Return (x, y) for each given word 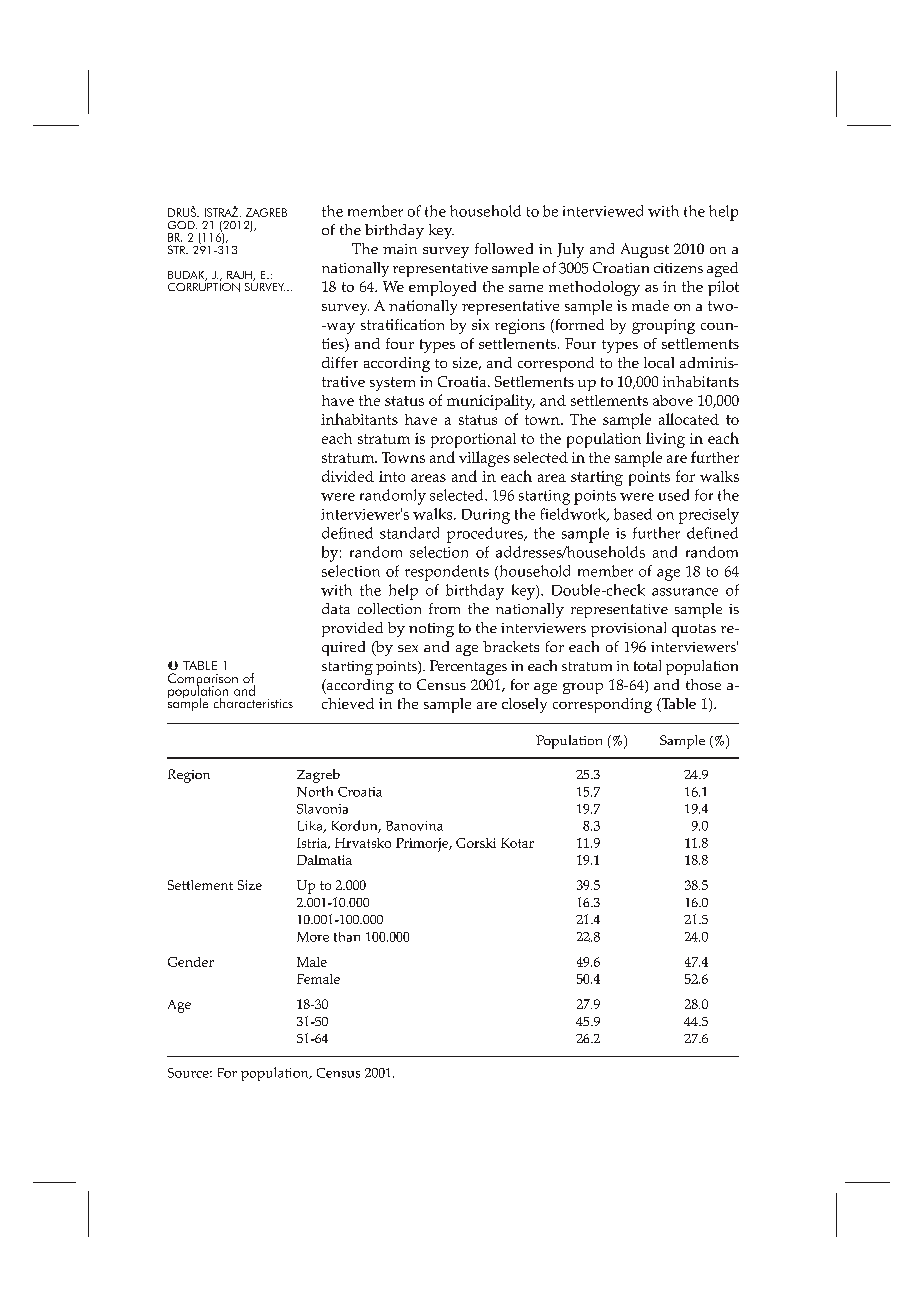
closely (524, 705)
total (647, 665)
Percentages (468, 667)
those (703, 684)
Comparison (203, 680)
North (315, 791)
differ (340, 362)
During (486, 516)
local (659, 362)
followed (504, 248)
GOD (182, 225)
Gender (191, 962)
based (633, 514)
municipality (491, 402)
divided (348, 476)
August (645, 250)
